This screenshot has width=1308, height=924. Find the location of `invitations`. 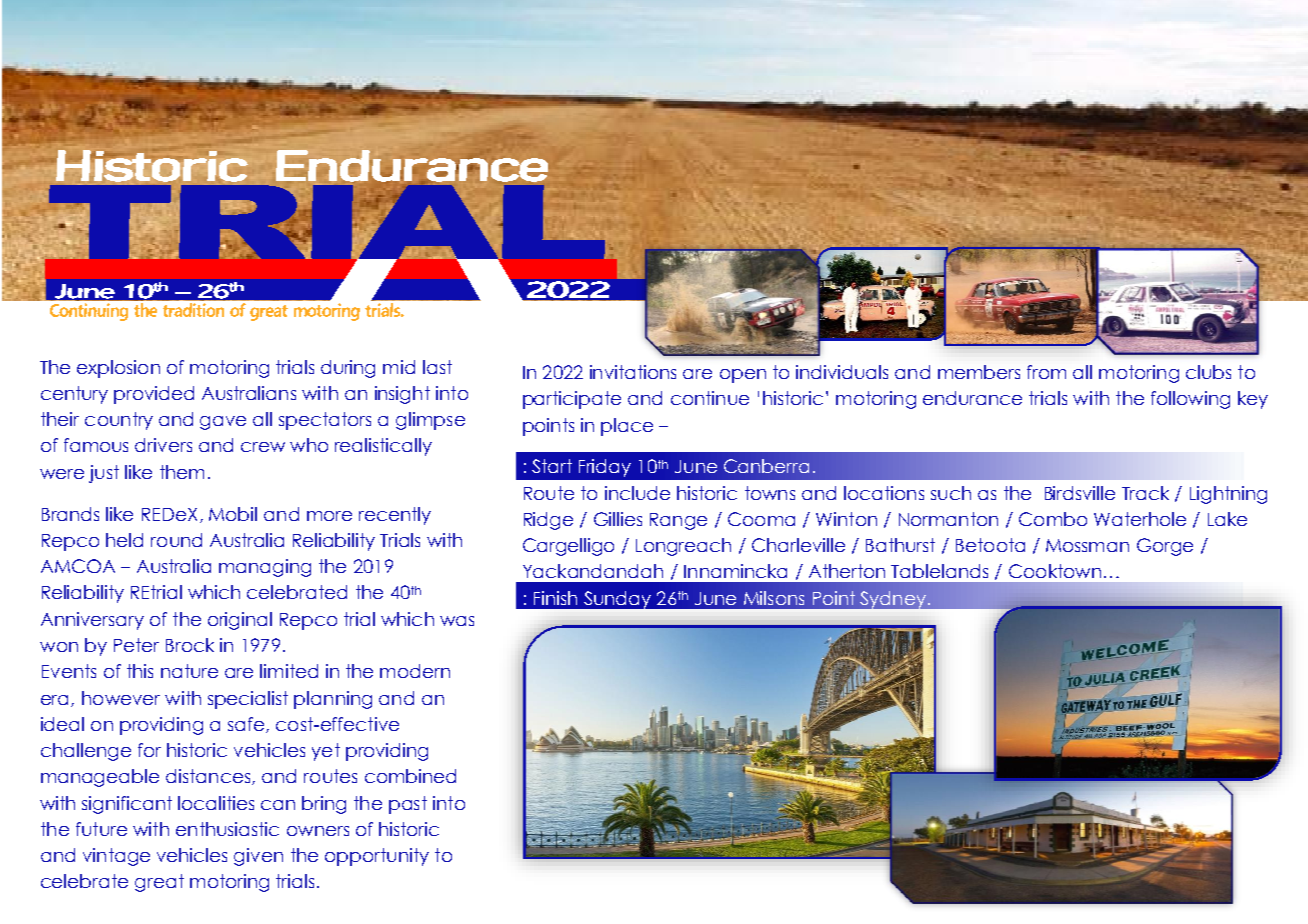

invitations is located at coordinates (633, 372).
